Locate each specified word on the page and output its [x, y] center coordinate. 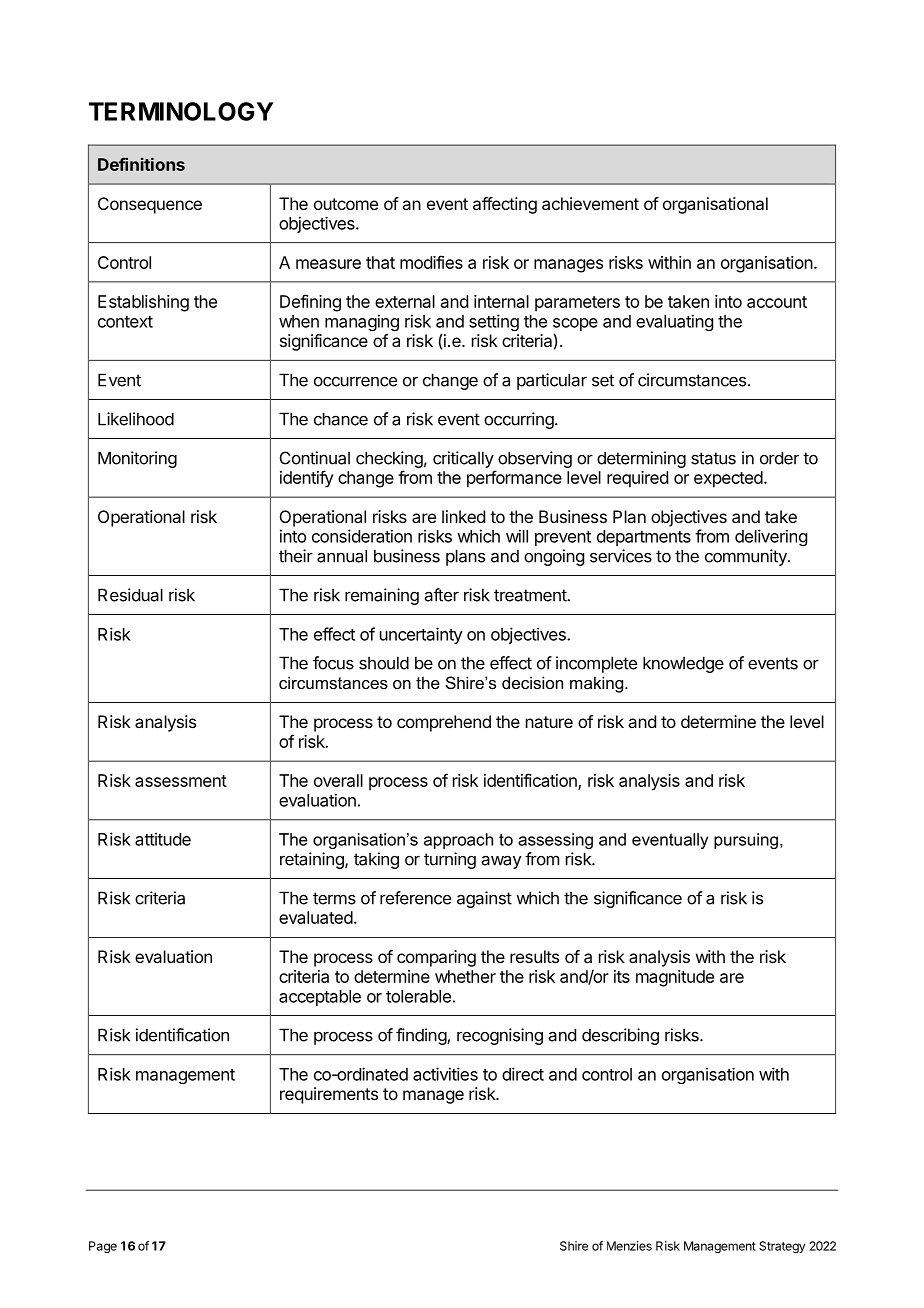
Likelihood [136, 419]
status [713, 458]
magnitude [675, 978]
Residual [130, 595]
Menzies [629, 1246]
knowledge [683, 664]
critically [463, 459]
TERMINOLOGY [181, 111]
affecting [505, 205]
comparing [436, 958]
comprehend [444, 723]
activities [445, 1074]
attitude [163, 839]
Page [103, 1247]
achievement [590, 203]
